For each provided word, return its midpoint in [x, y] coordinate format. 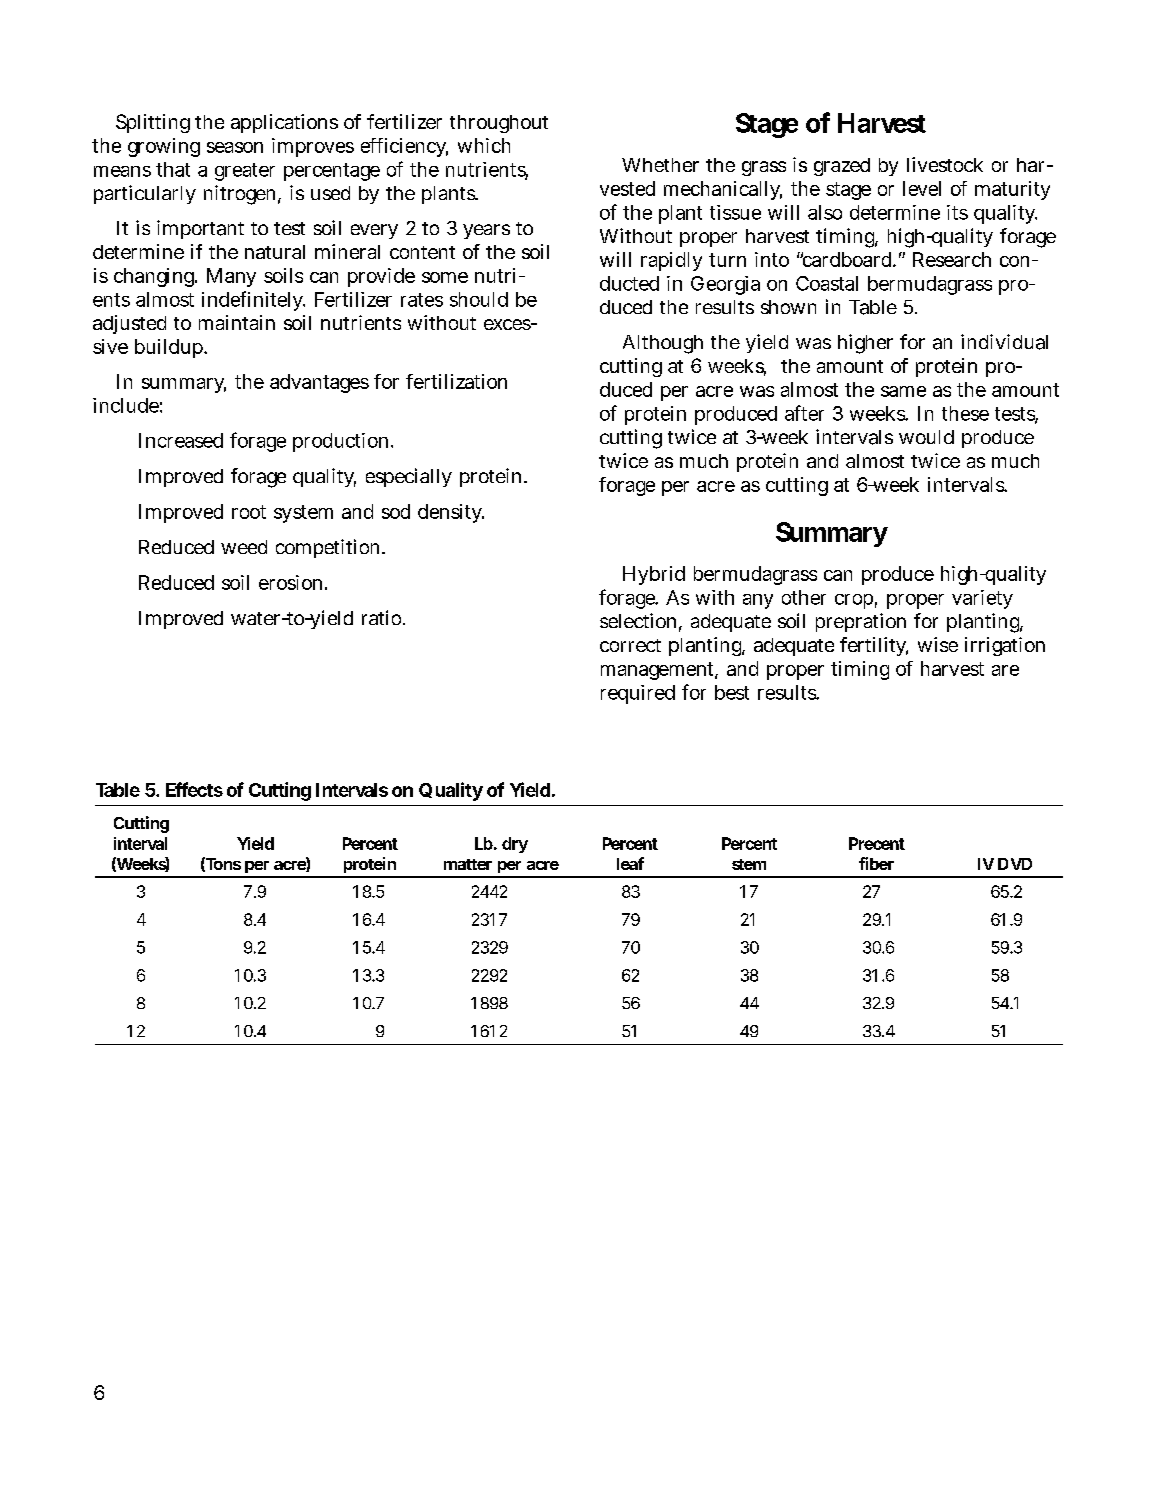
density [451, 513]
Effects [194, 789]
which [484, 145]
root [249, 512]
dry [515, 845]
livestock [945, 164]
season [235, 147]
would [926, 437]
